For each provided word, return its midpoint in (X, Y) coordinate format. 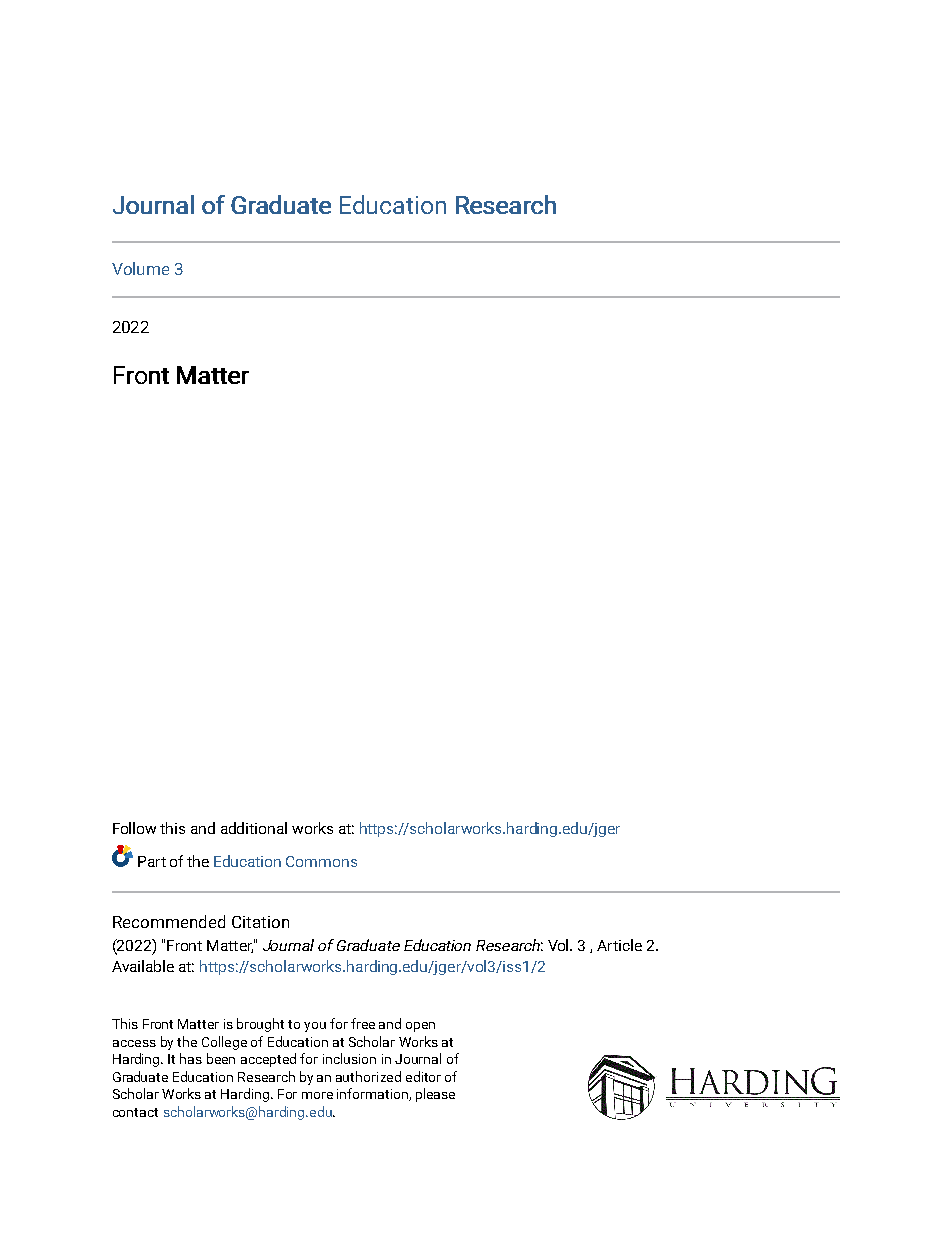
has (191, 1058)
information (373, 1094)
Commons (321, 861)
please (435, 1095)
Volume (140, 268)
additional (254, 828)
